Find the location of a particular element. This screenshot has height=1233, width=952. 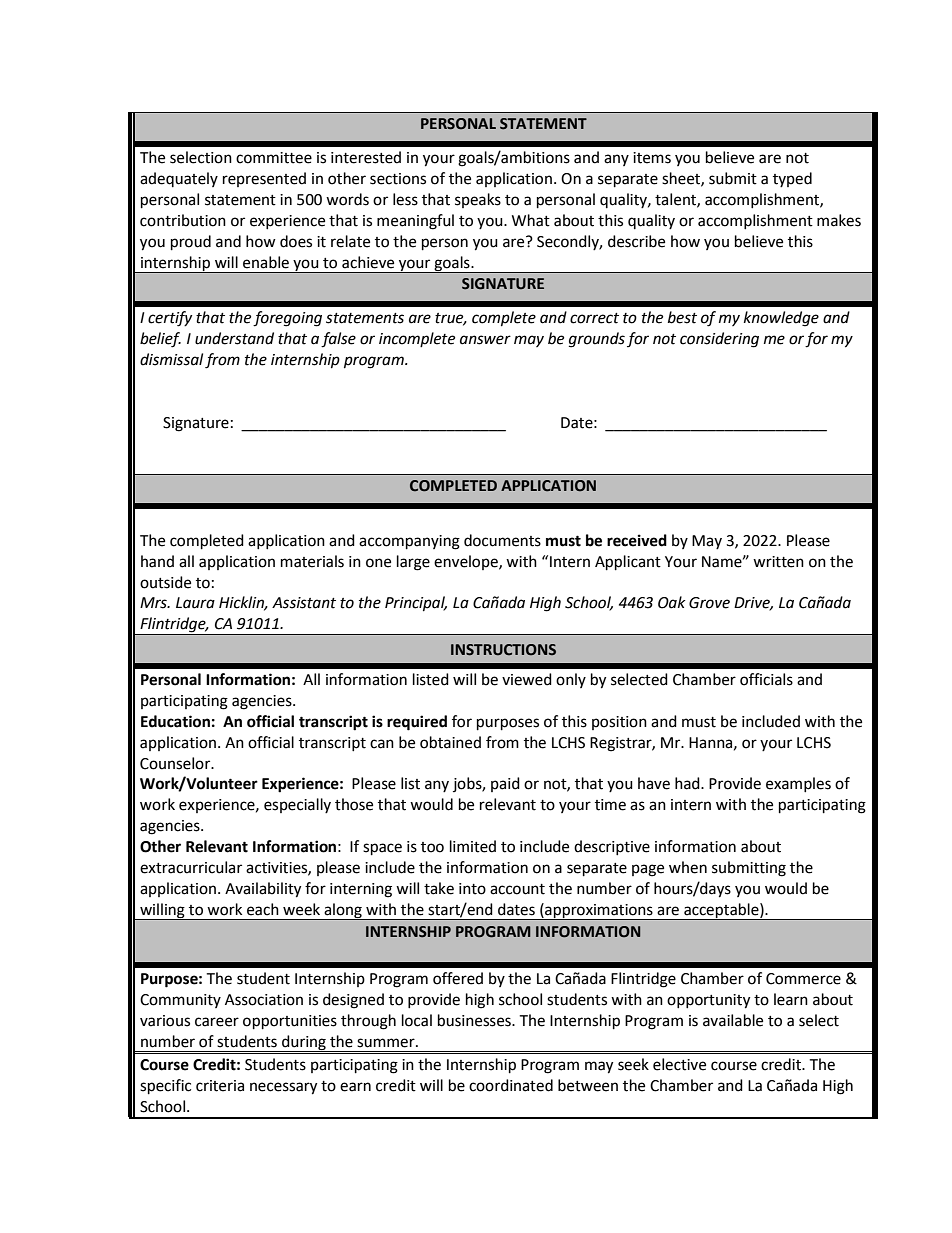

criteria is located at coordinates (220, 1086).
